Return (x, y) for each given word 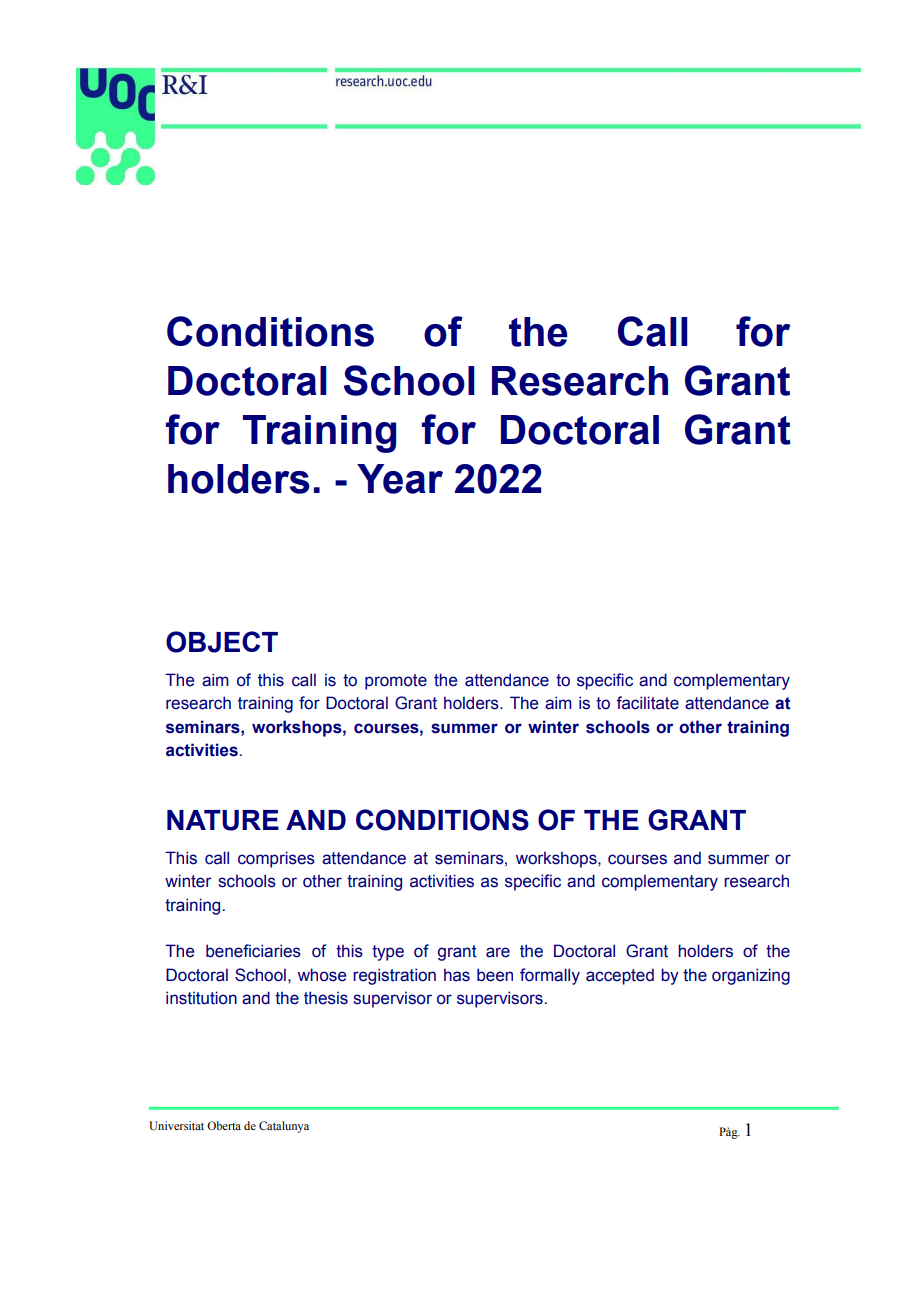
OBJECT (222, 642)
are (498, 952)
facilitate (648, 703)
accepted (620, 976)
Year (400, 479)
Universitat (176, 1126)
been (495, 975)
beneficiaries (253, 951)
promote (396, 682)
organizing (751, 976)
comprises (276, 859)
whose (322, 975)
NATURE (223, 820)
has (457, 975)
